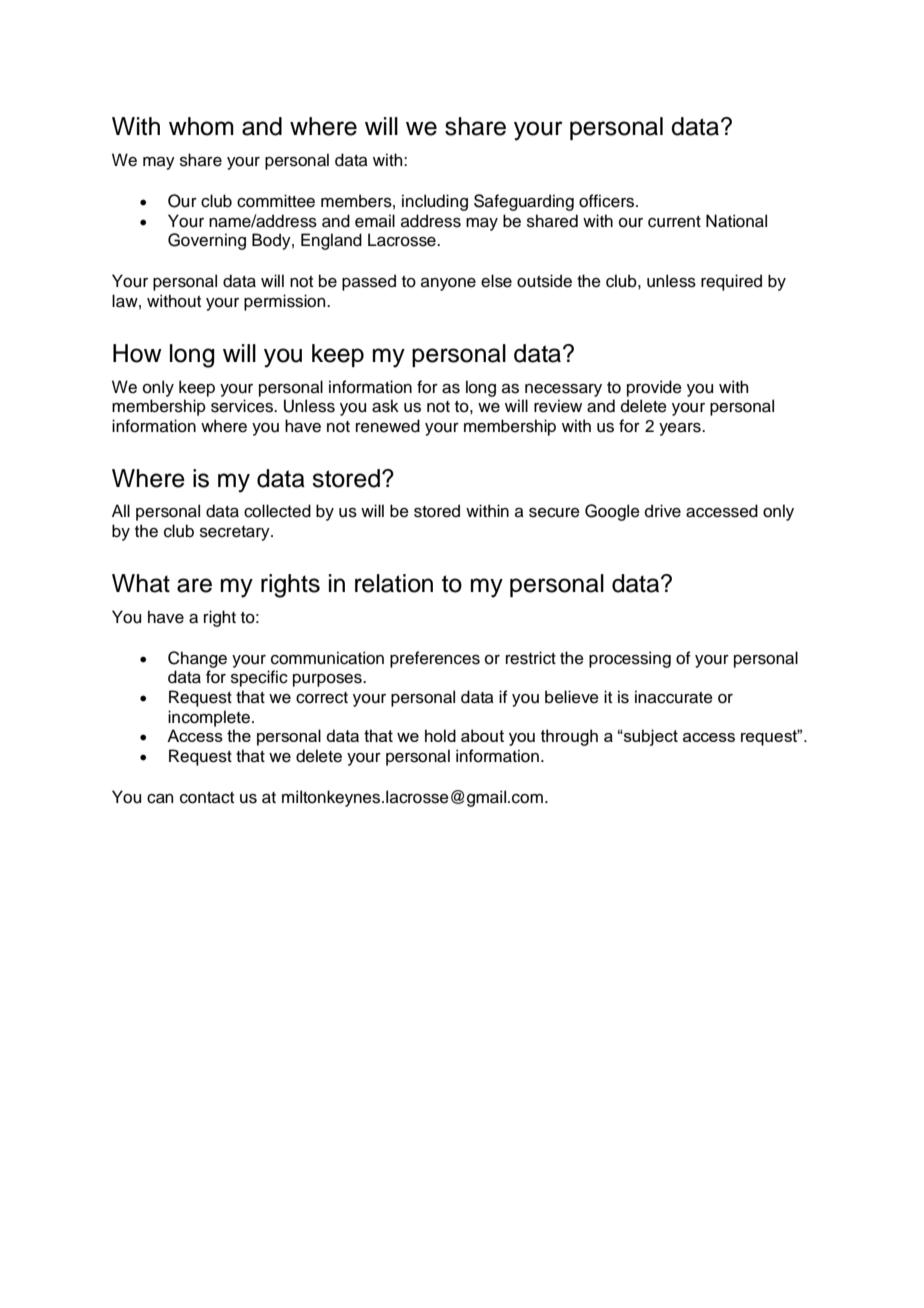 The width and height of the screenshot is (924, 1308). Describe the element at coordinates (608, 201) in the screenshot. I see `officers` at that location.
